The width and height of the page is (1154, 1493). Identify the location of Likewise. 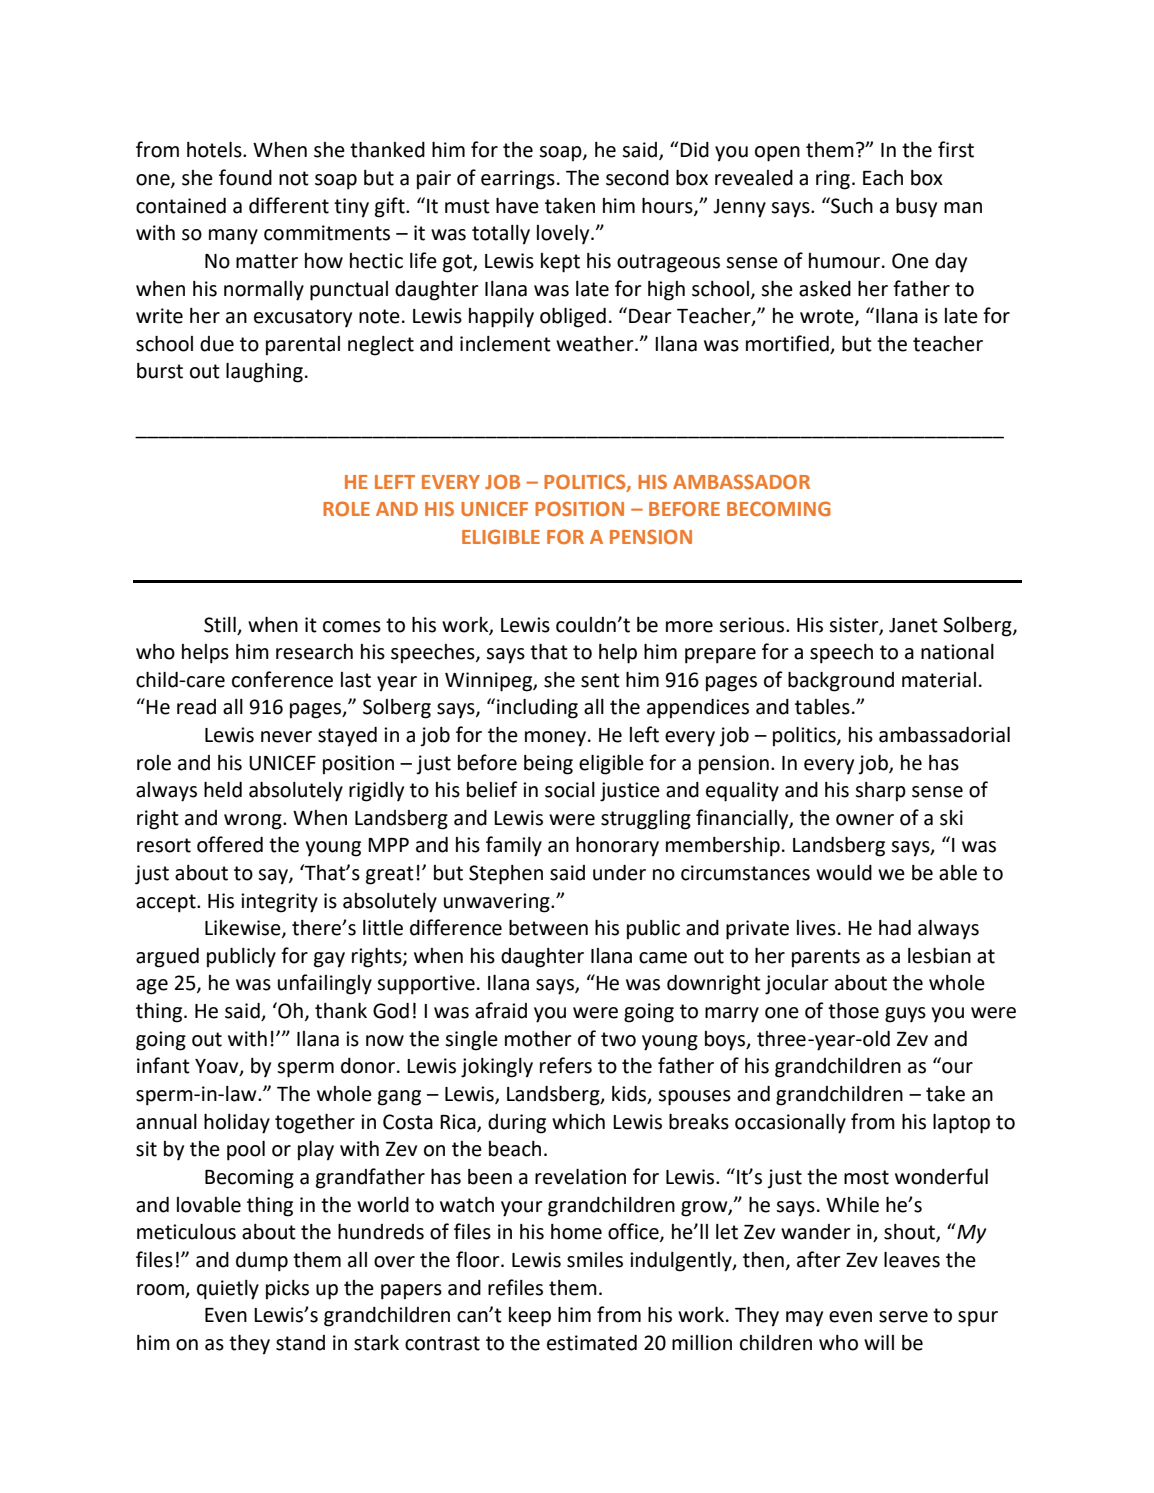
(244, 929).
